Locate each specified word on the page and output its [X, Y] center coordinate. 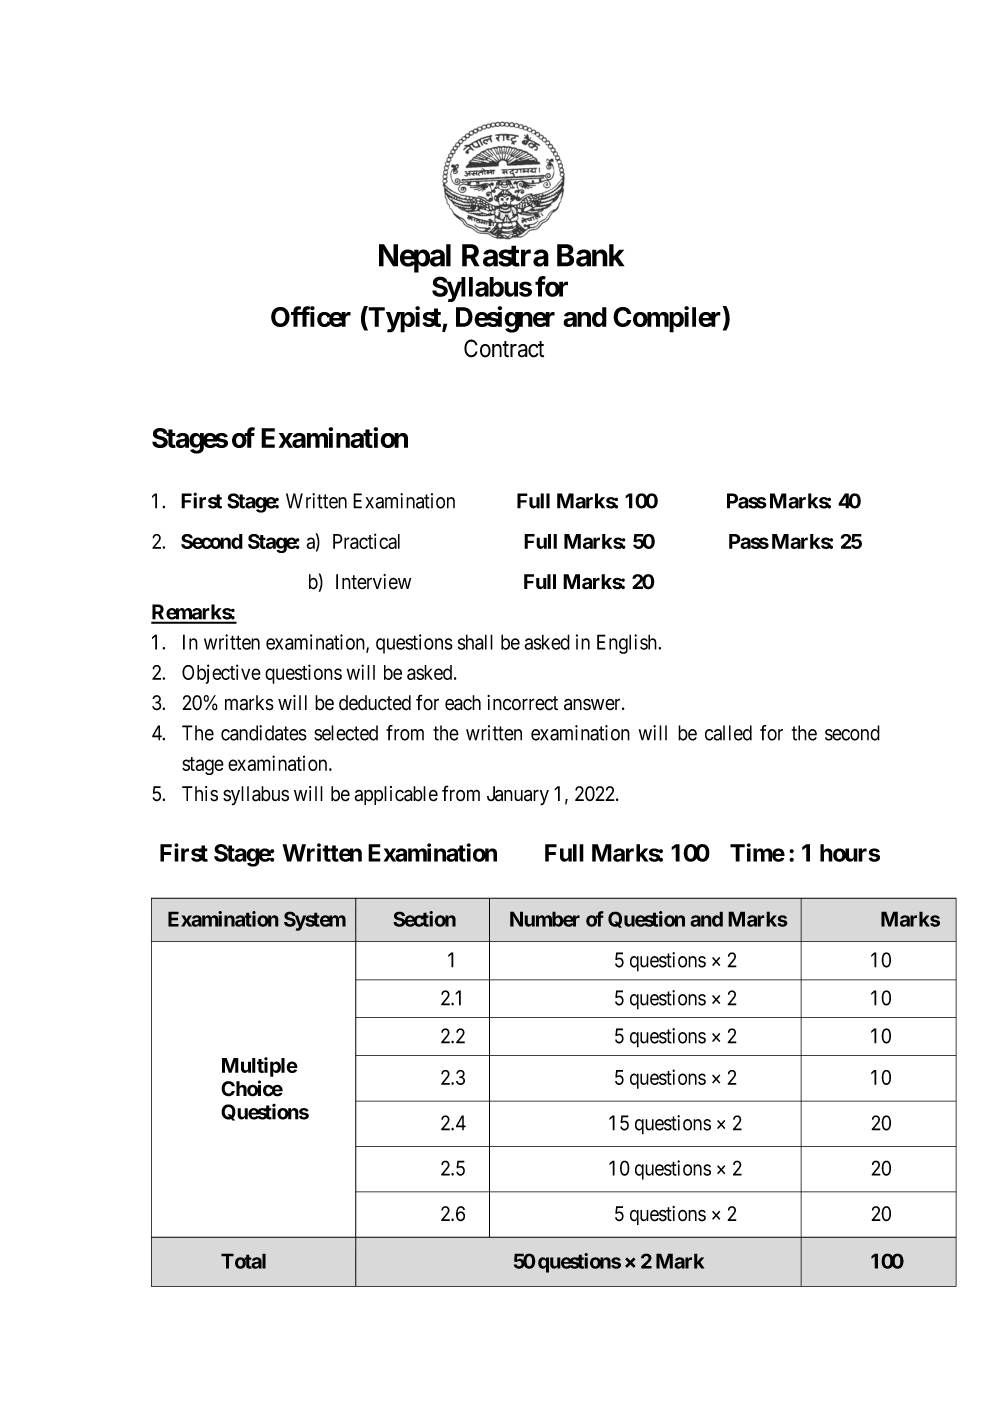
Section [424, 919]
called [728, 733]
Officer [311, 316]
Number [545, 919]
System [315, 921]
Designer [505, 319]
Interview [373, 582]
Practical [366, 541]
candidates [264, 733]
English [628, 644]
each [463, 703]
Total [243, 1261]
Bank [590, 255]
